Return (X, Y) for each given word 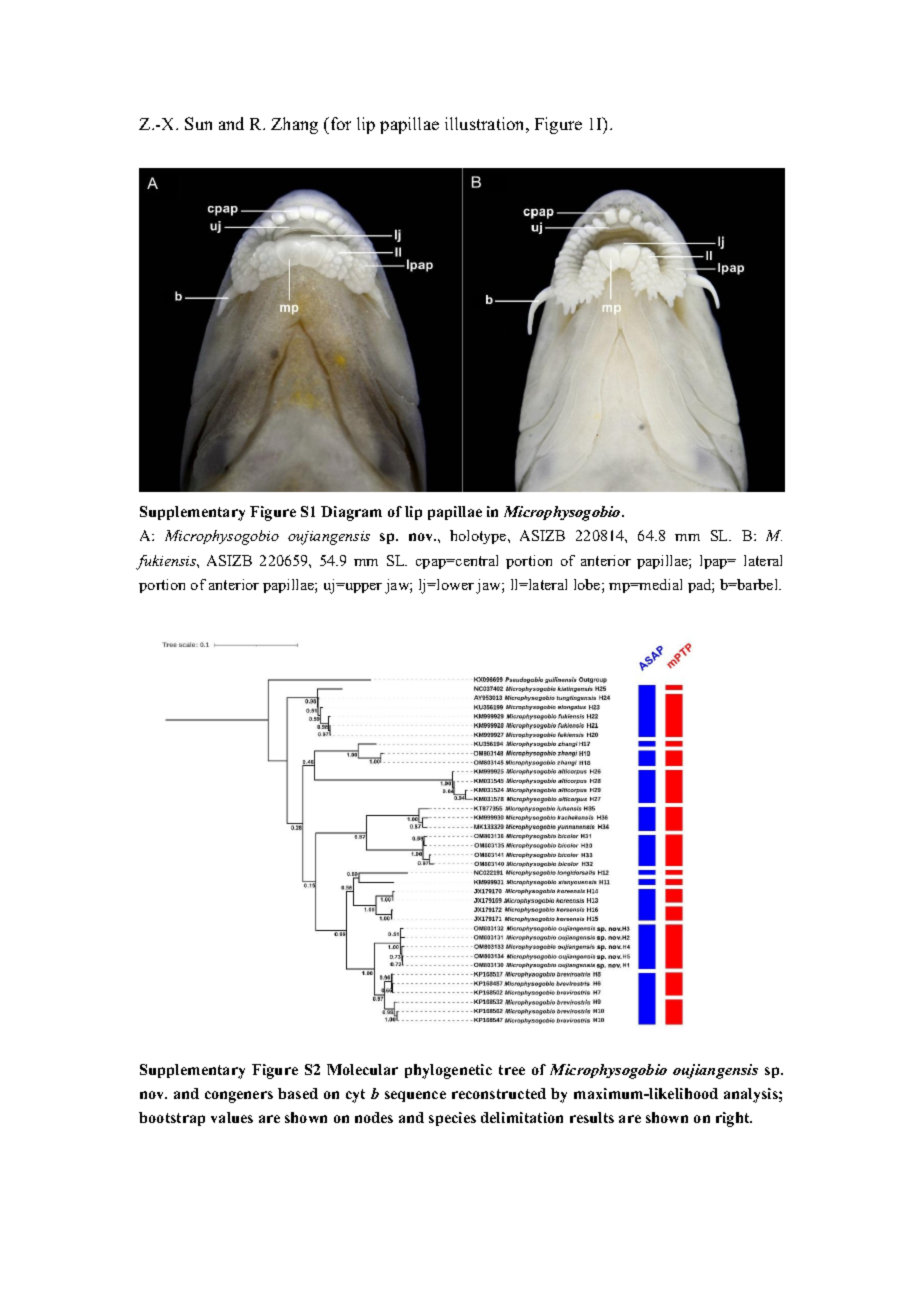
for (339, 123)
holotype (479, 537)
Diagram (351, 513)
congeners (239, 1097)
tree (512, 1070)
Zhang (294, 125)
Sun (198, 123)
